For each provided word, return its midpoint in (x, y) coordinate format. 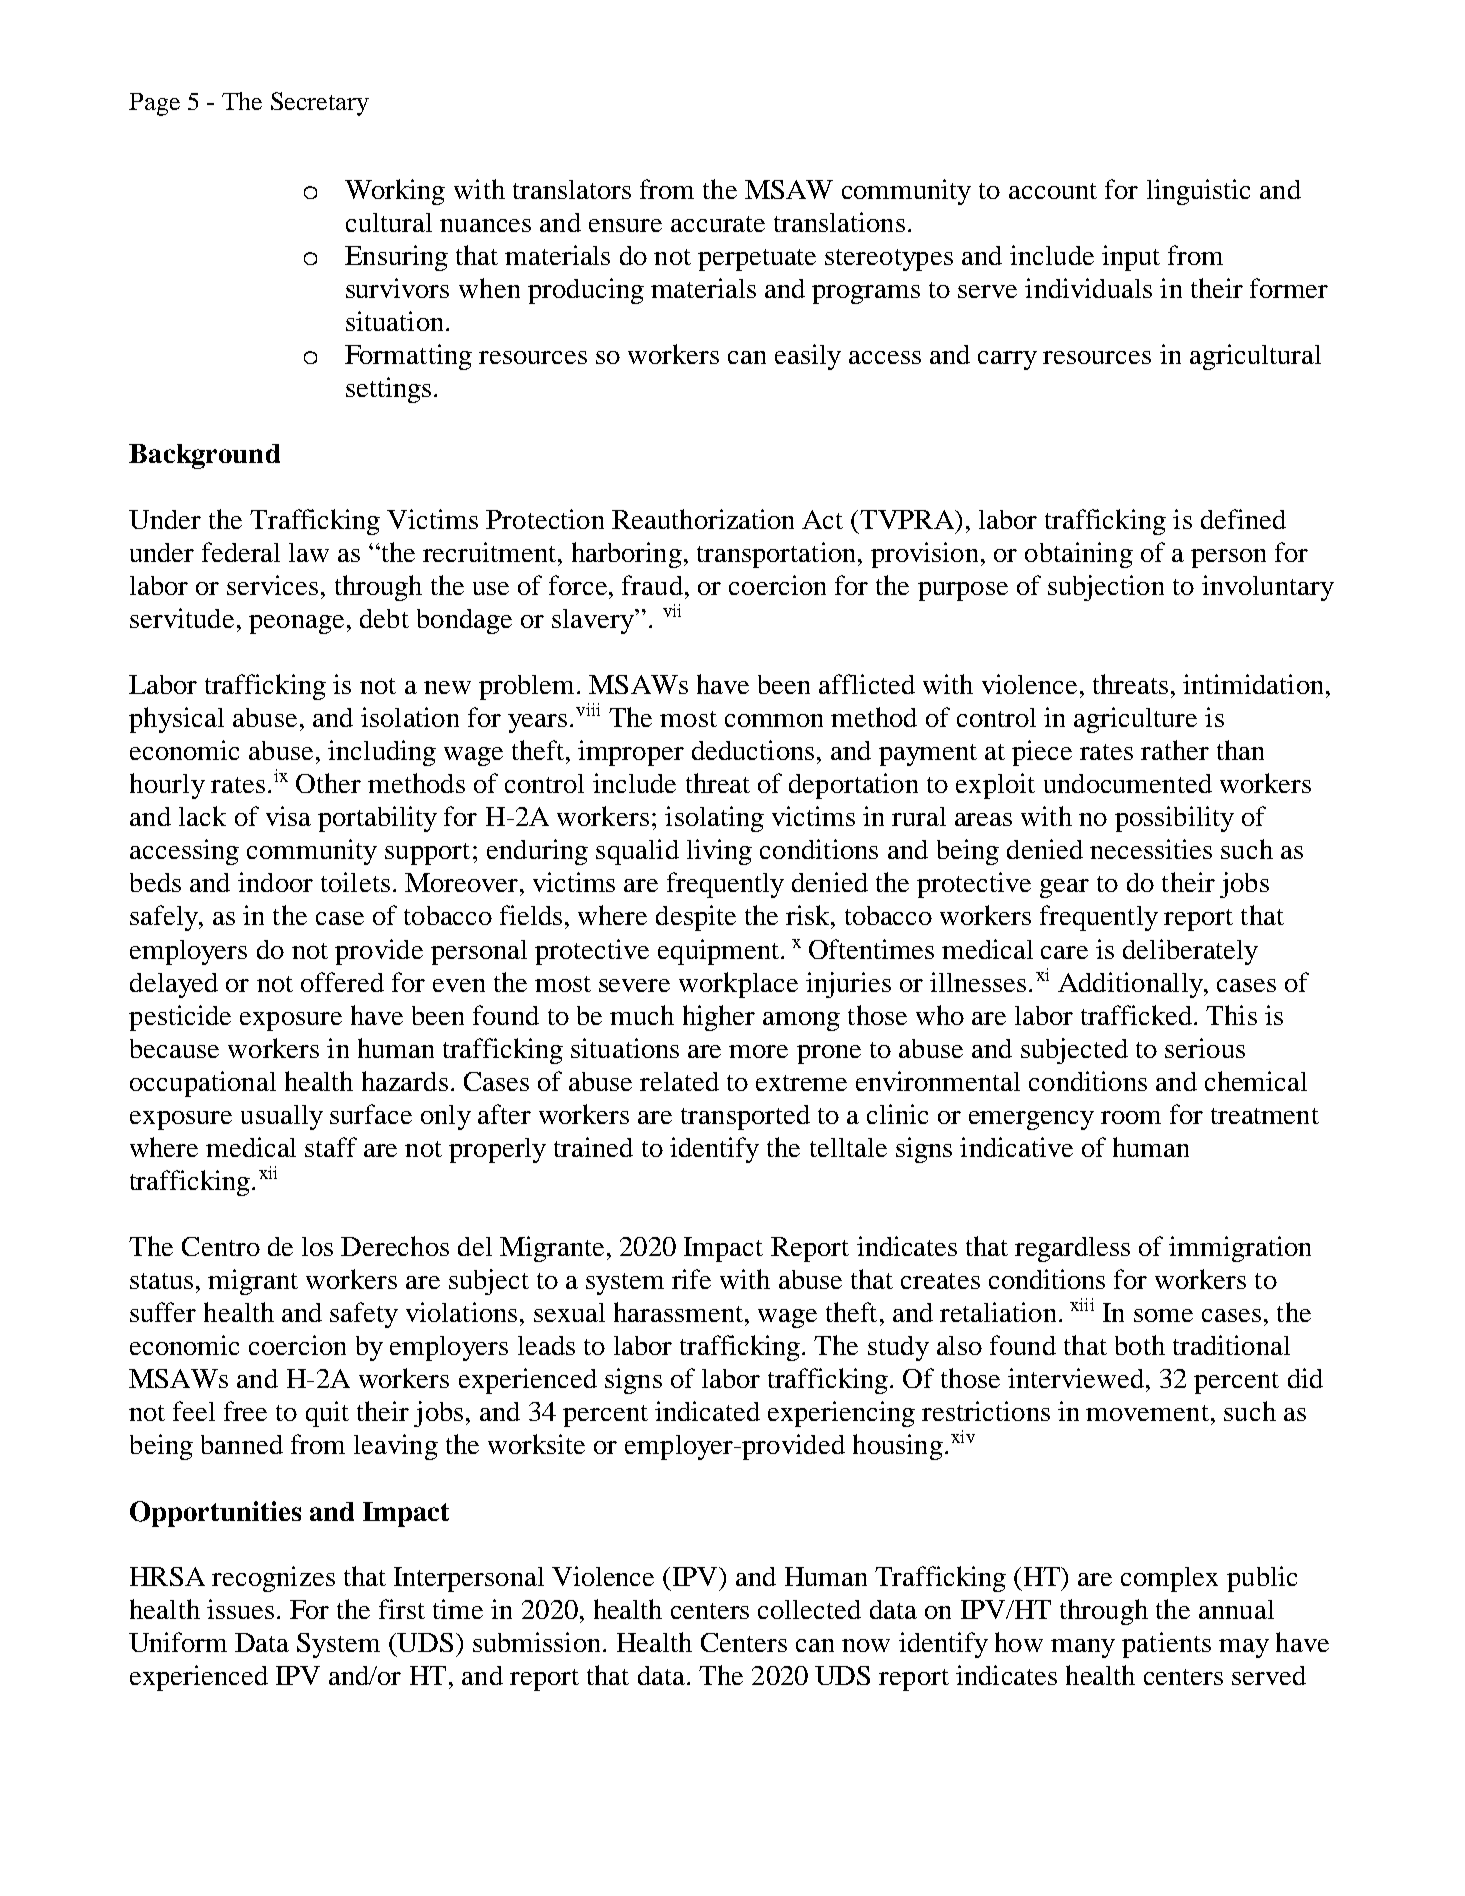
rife (691, 1279)
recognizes (273, 1579)
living (719, 852)
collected (809, 1609)
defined (1243, 519)
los (317, 1246)
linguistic (1198, 192)
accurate (718, 224)
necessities (1151, 849)
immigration (1240, 1249)
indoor (275, 882)
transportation (776, 555)
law (309, 552)
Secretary (320, 104)
